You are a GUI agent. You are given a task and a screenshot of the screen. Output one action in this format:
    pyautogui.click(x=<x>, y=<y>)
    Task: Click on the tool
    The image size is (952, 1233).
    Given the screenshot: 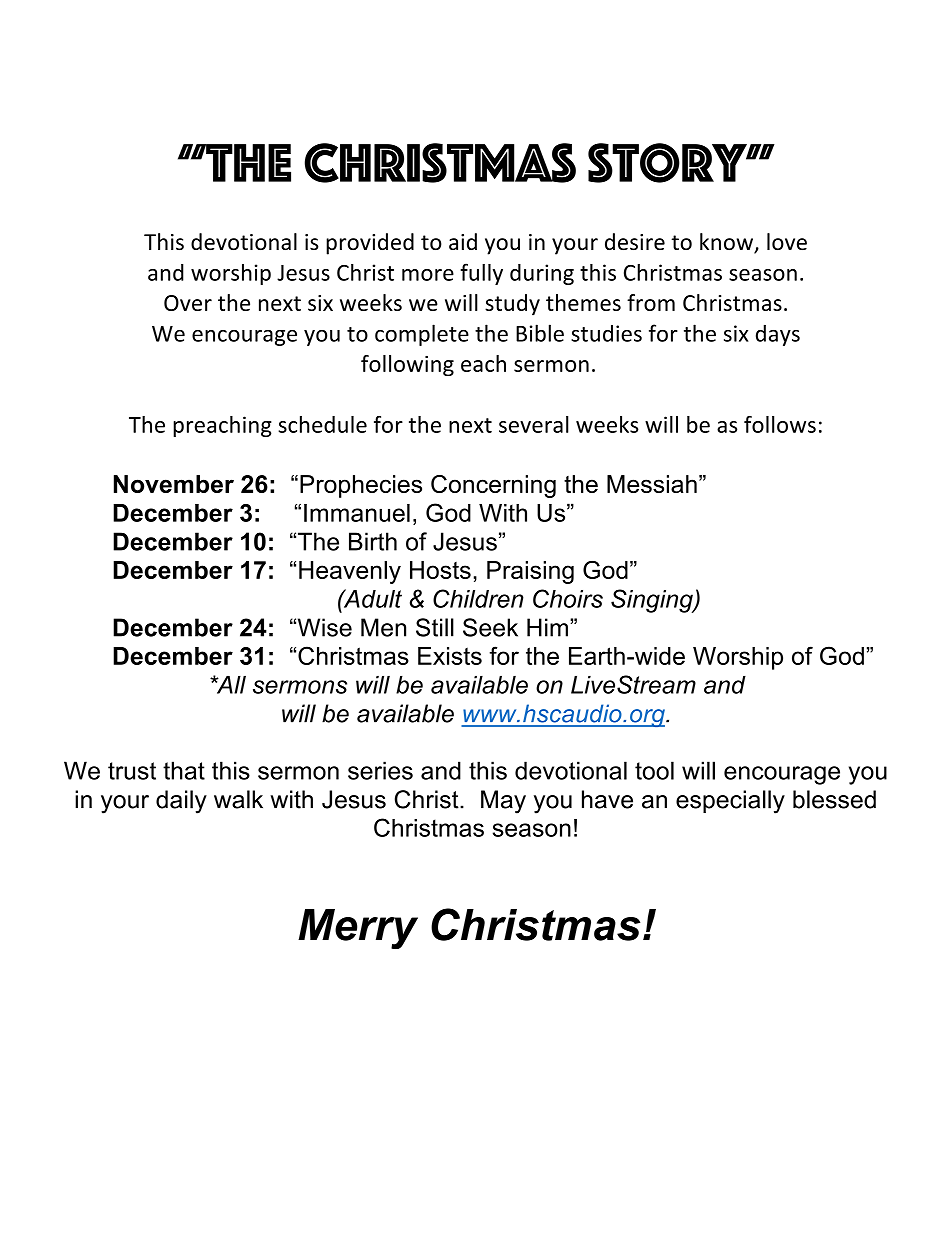 What is the action you would take?
    pyautogui.click(x=654, y=770)
